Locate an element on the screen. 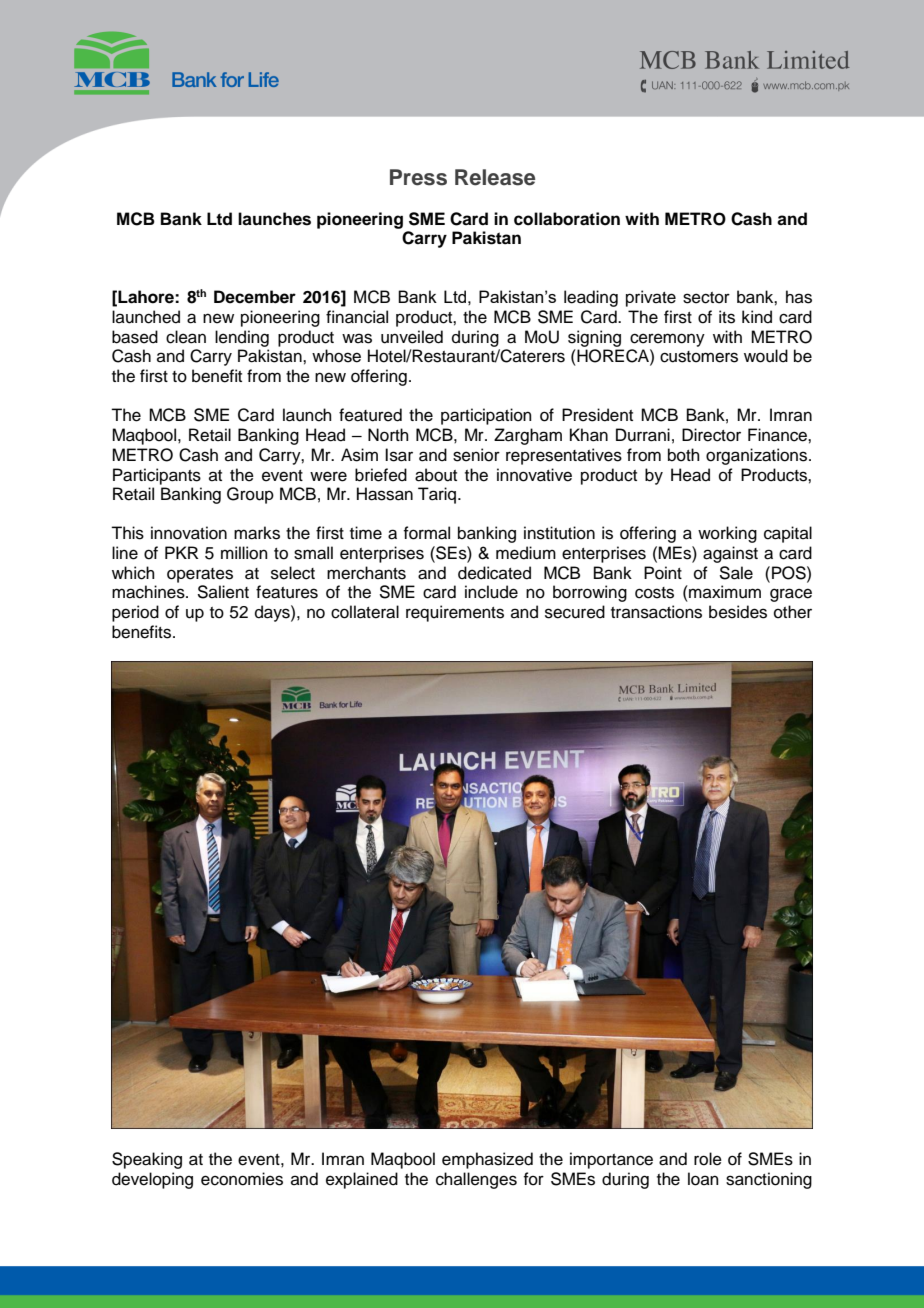 The height and width of the screenshot is (1308, 924). sector is located at coordinates (706, 298).
